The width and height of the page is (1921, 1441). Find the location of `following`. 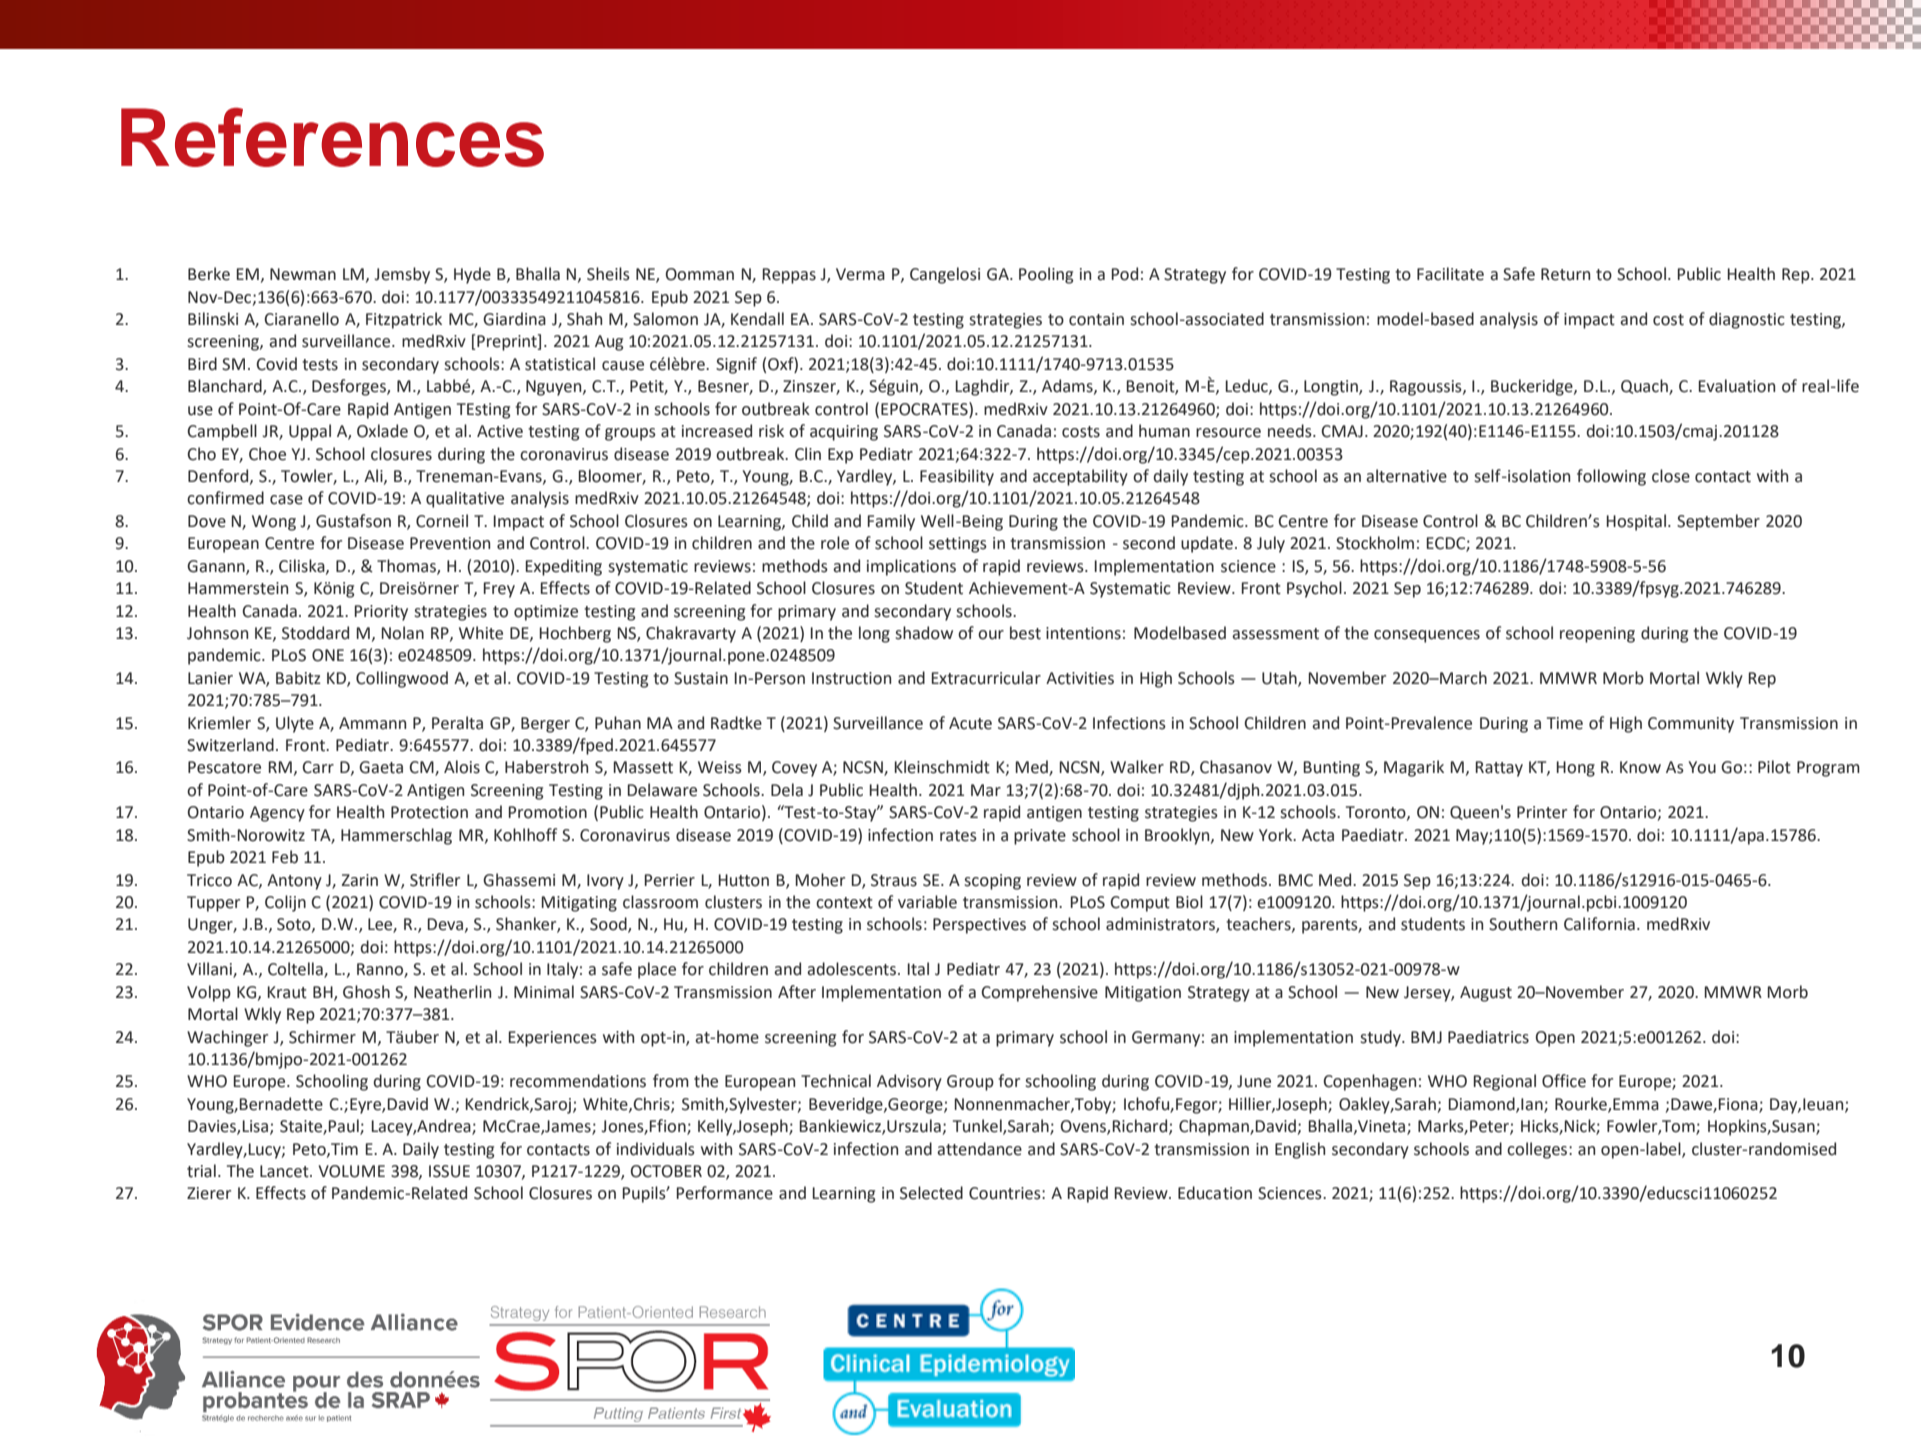

following is located at coordinates (1611, 477).
